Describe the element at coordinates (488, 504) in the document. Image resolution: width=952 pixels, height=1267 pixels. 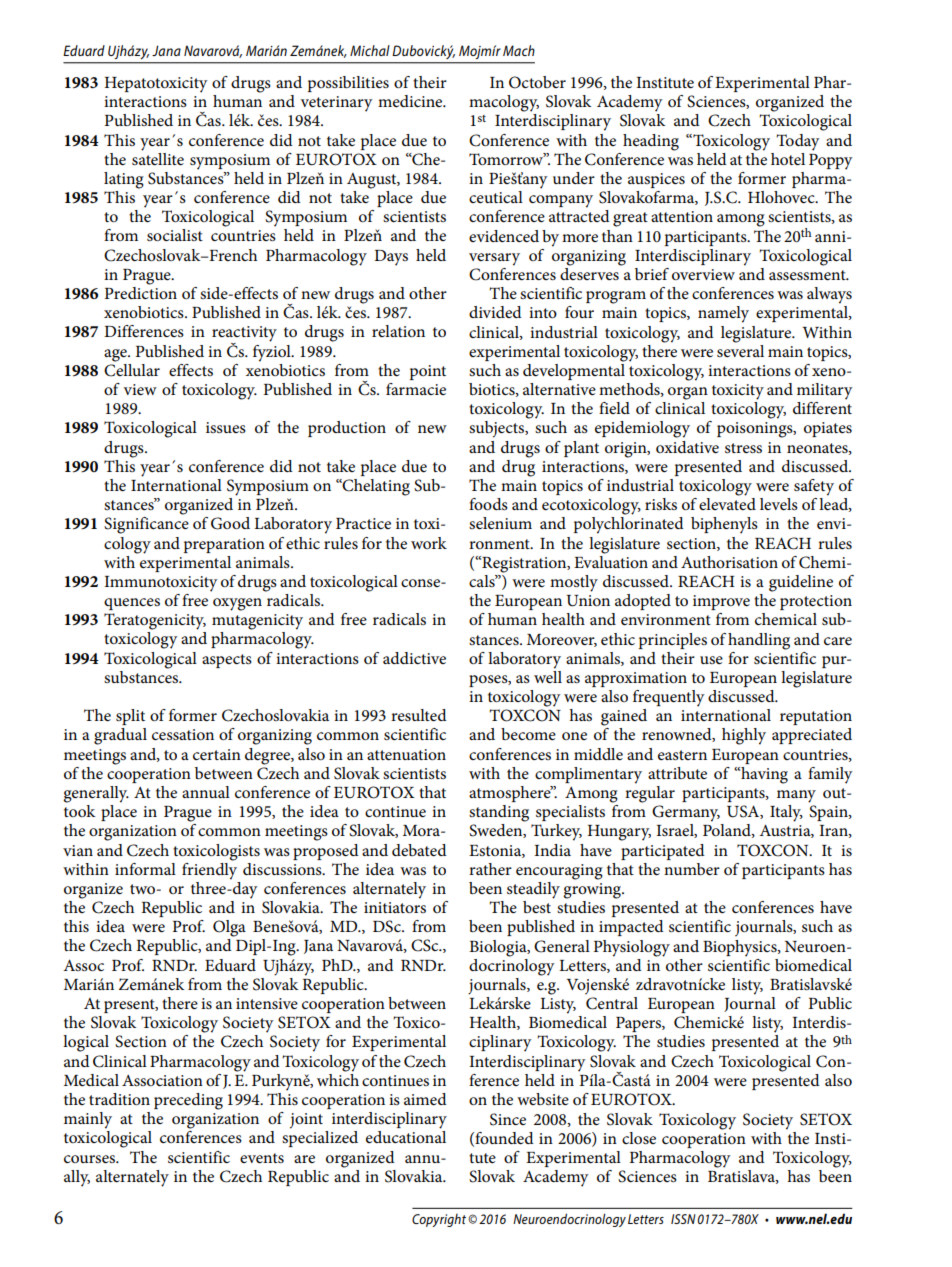
I see `foods` at that location.
